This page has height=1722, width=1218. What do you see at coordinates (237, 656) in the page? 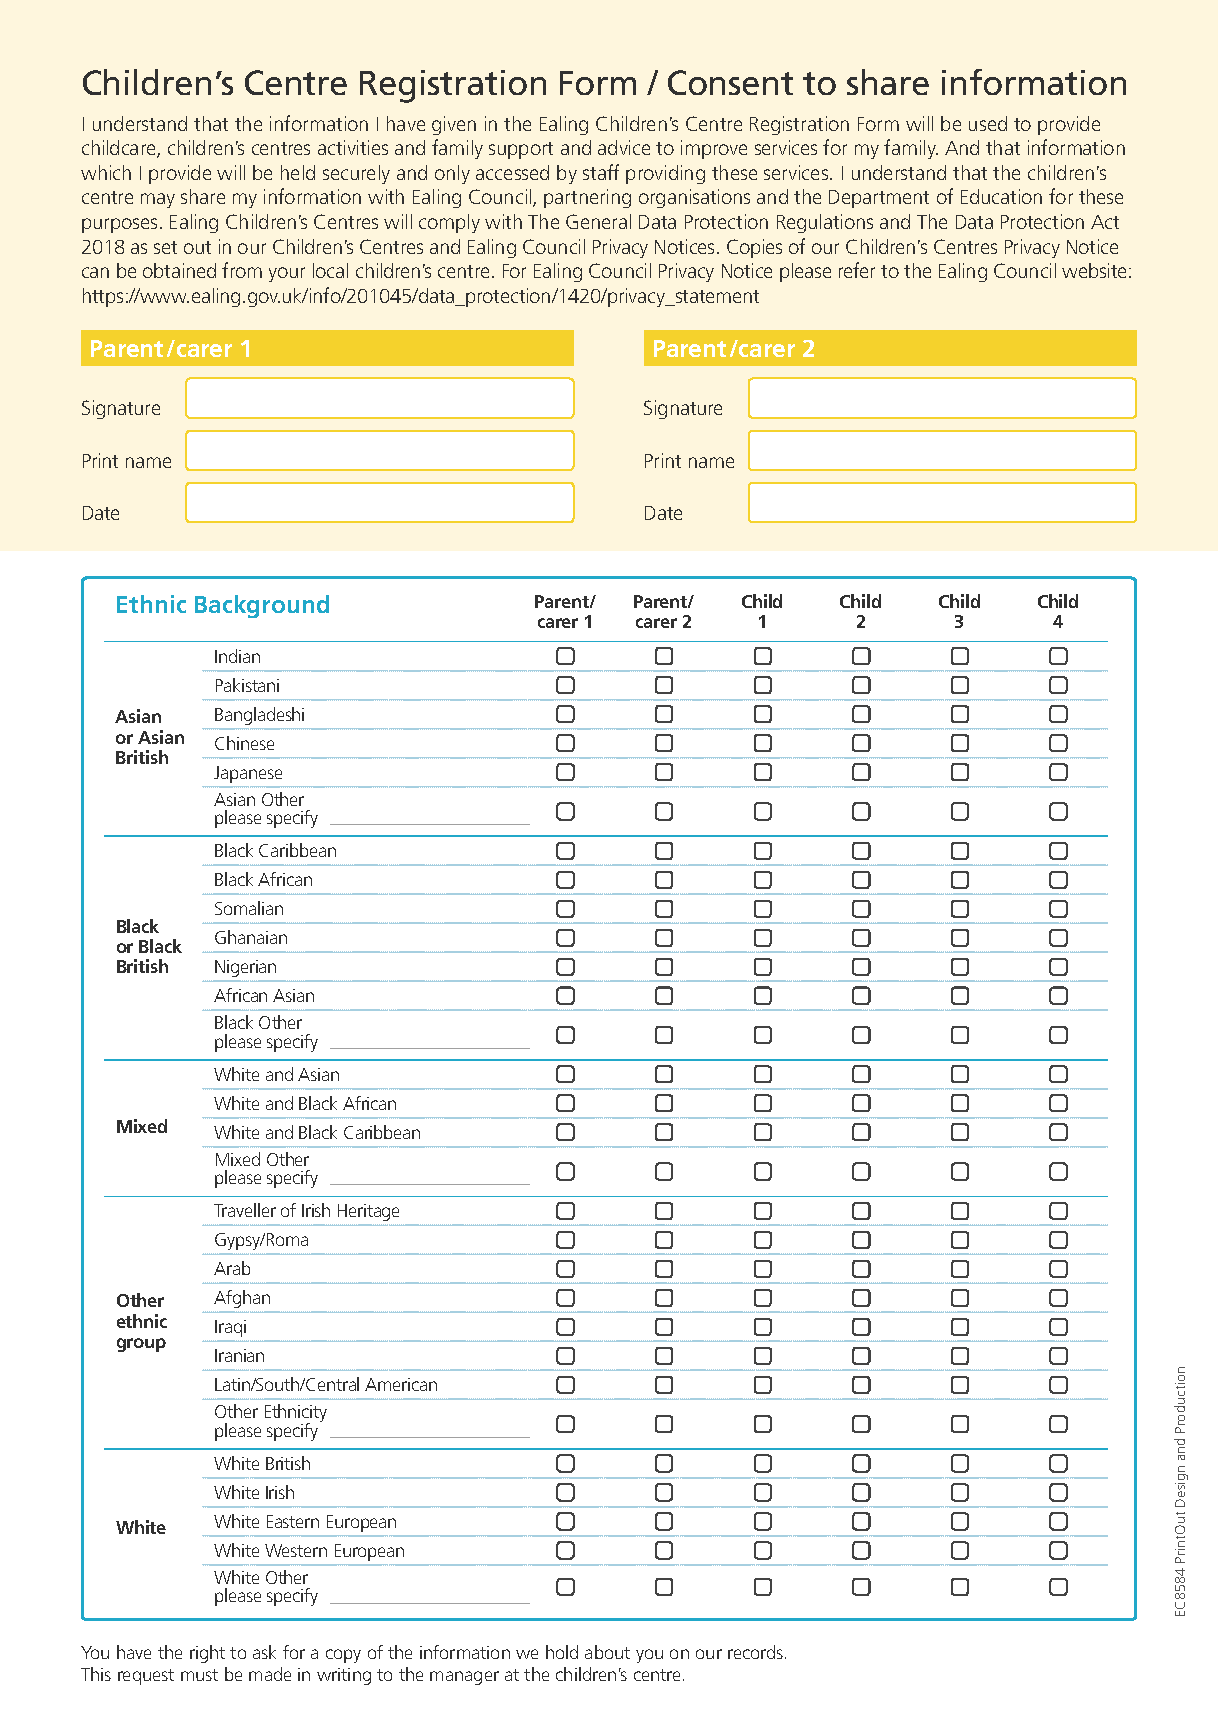
I see `Indian` at bounding box center [237, 656].
